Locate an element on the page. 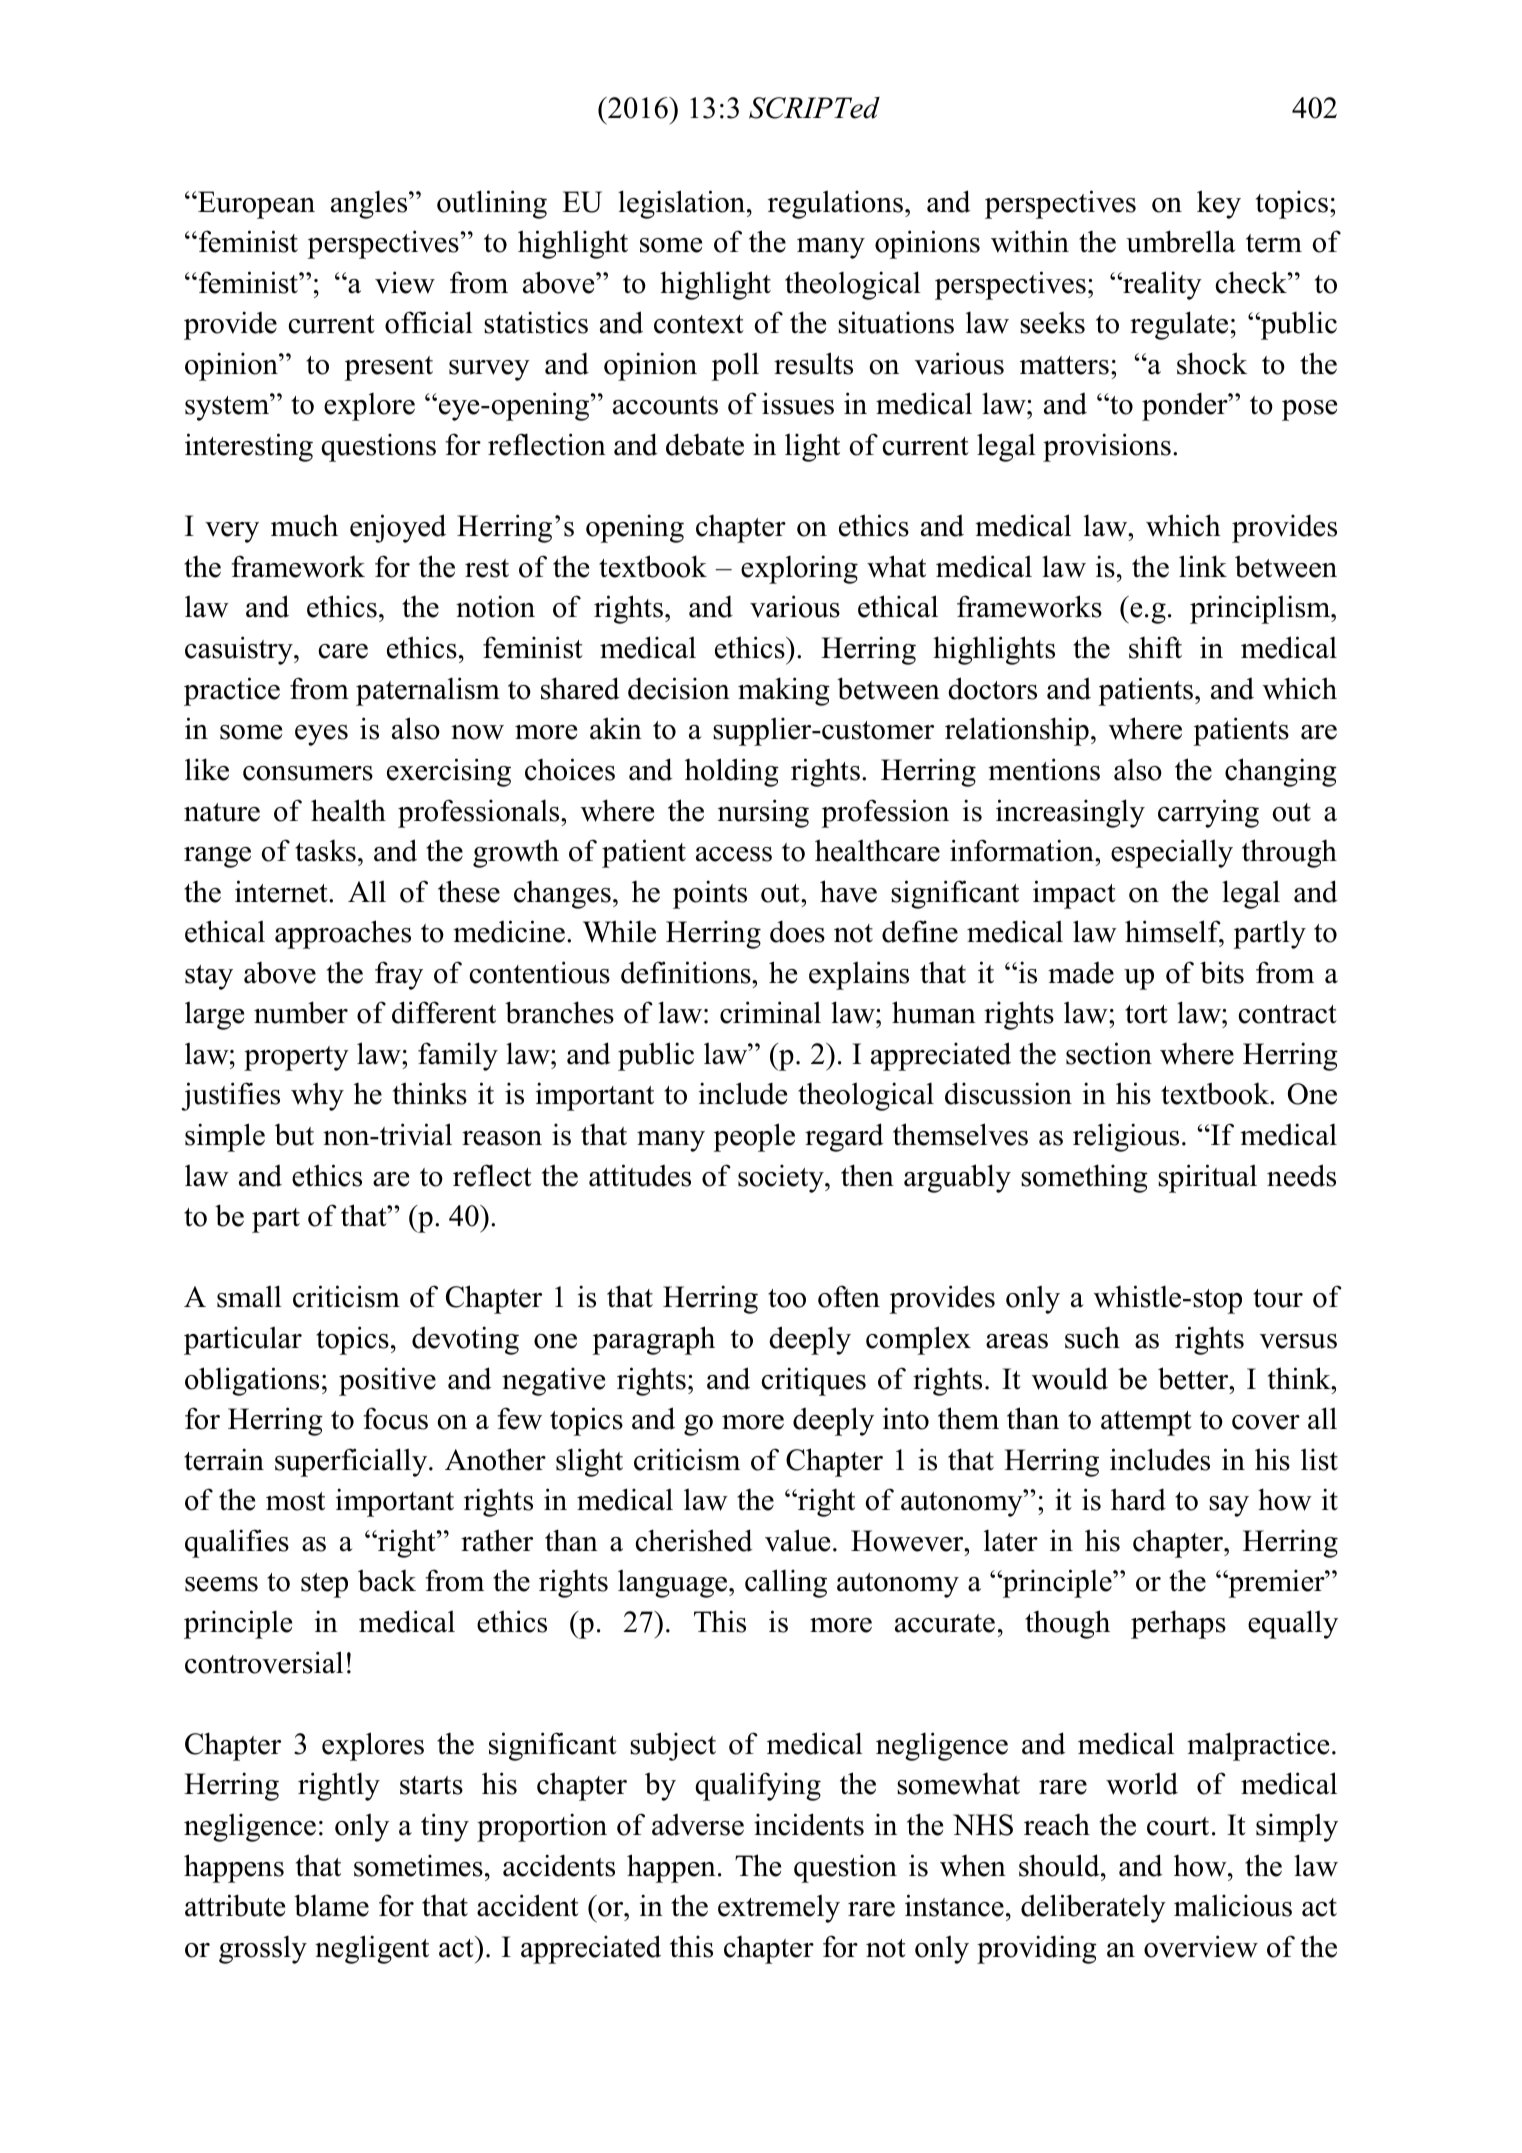 The image size is (1522, 2153). why is located at coordinates (317, 1096).
